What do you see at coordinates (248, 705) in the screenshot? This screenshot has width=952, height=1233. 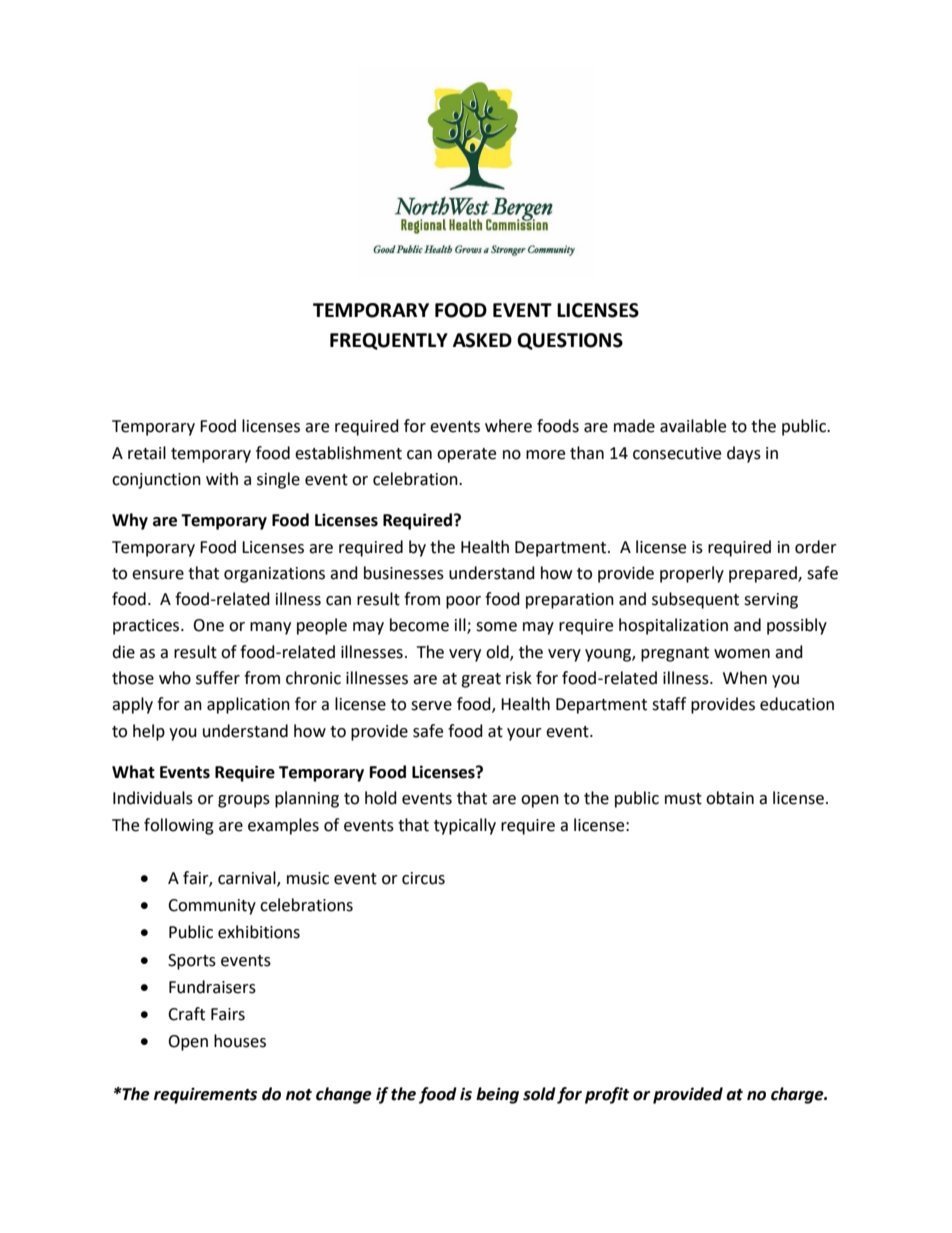 I see `application` at bounding box center [248, 705].
